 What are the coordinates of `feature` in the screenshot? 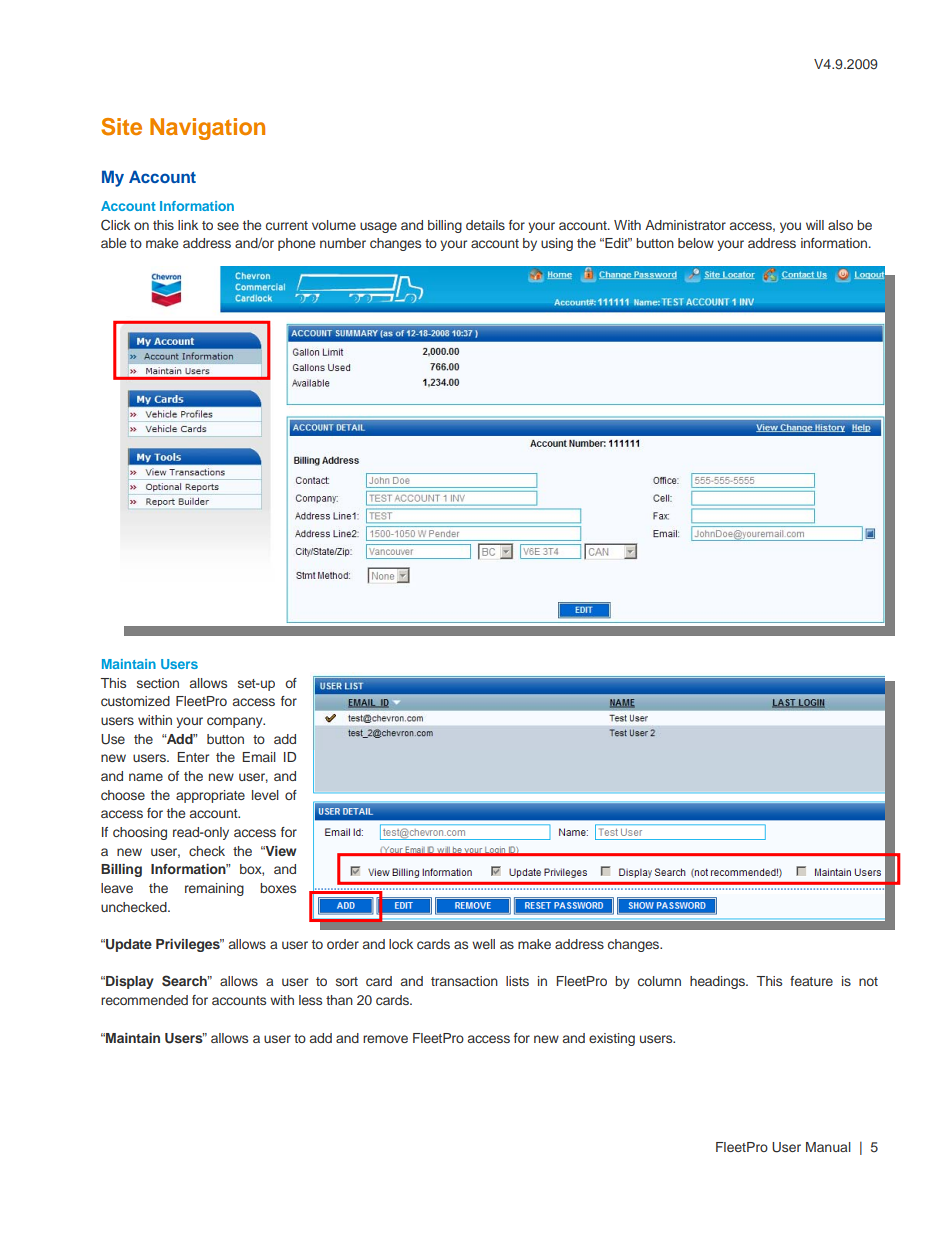 It's located at (811, 981).
